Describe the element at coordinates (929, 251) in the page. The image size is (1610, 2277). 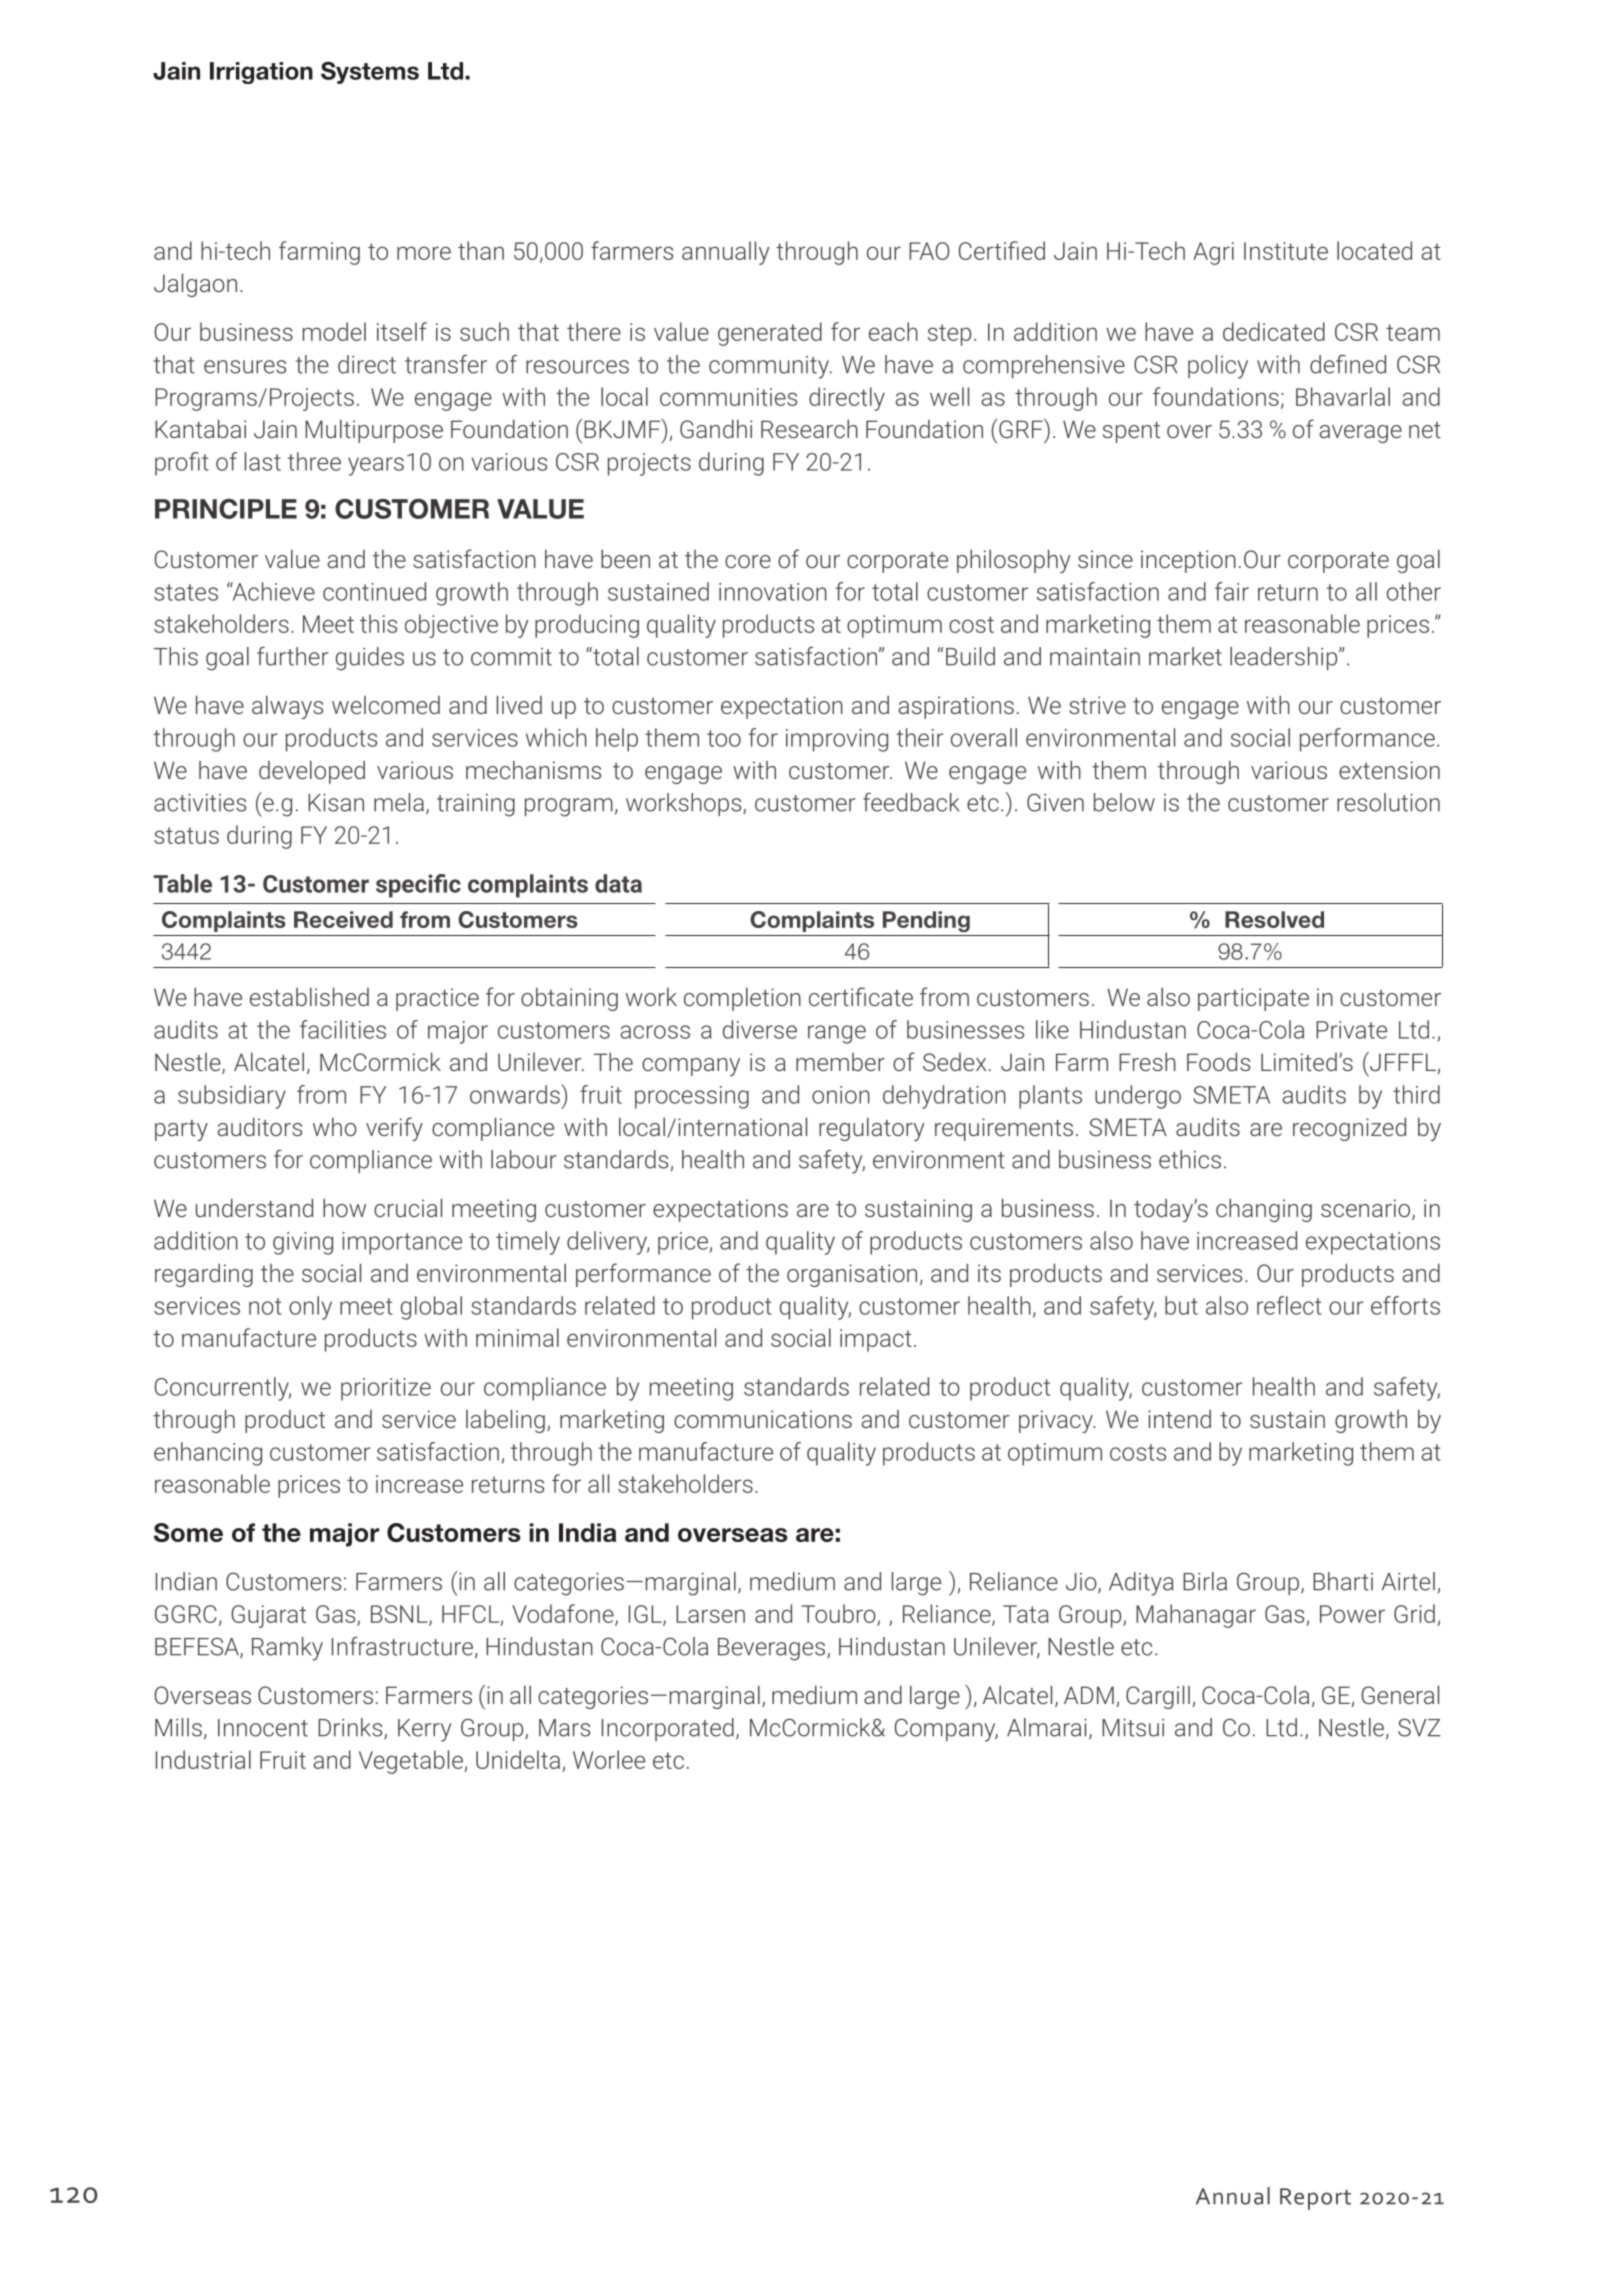
I see `FAO` at that location.
